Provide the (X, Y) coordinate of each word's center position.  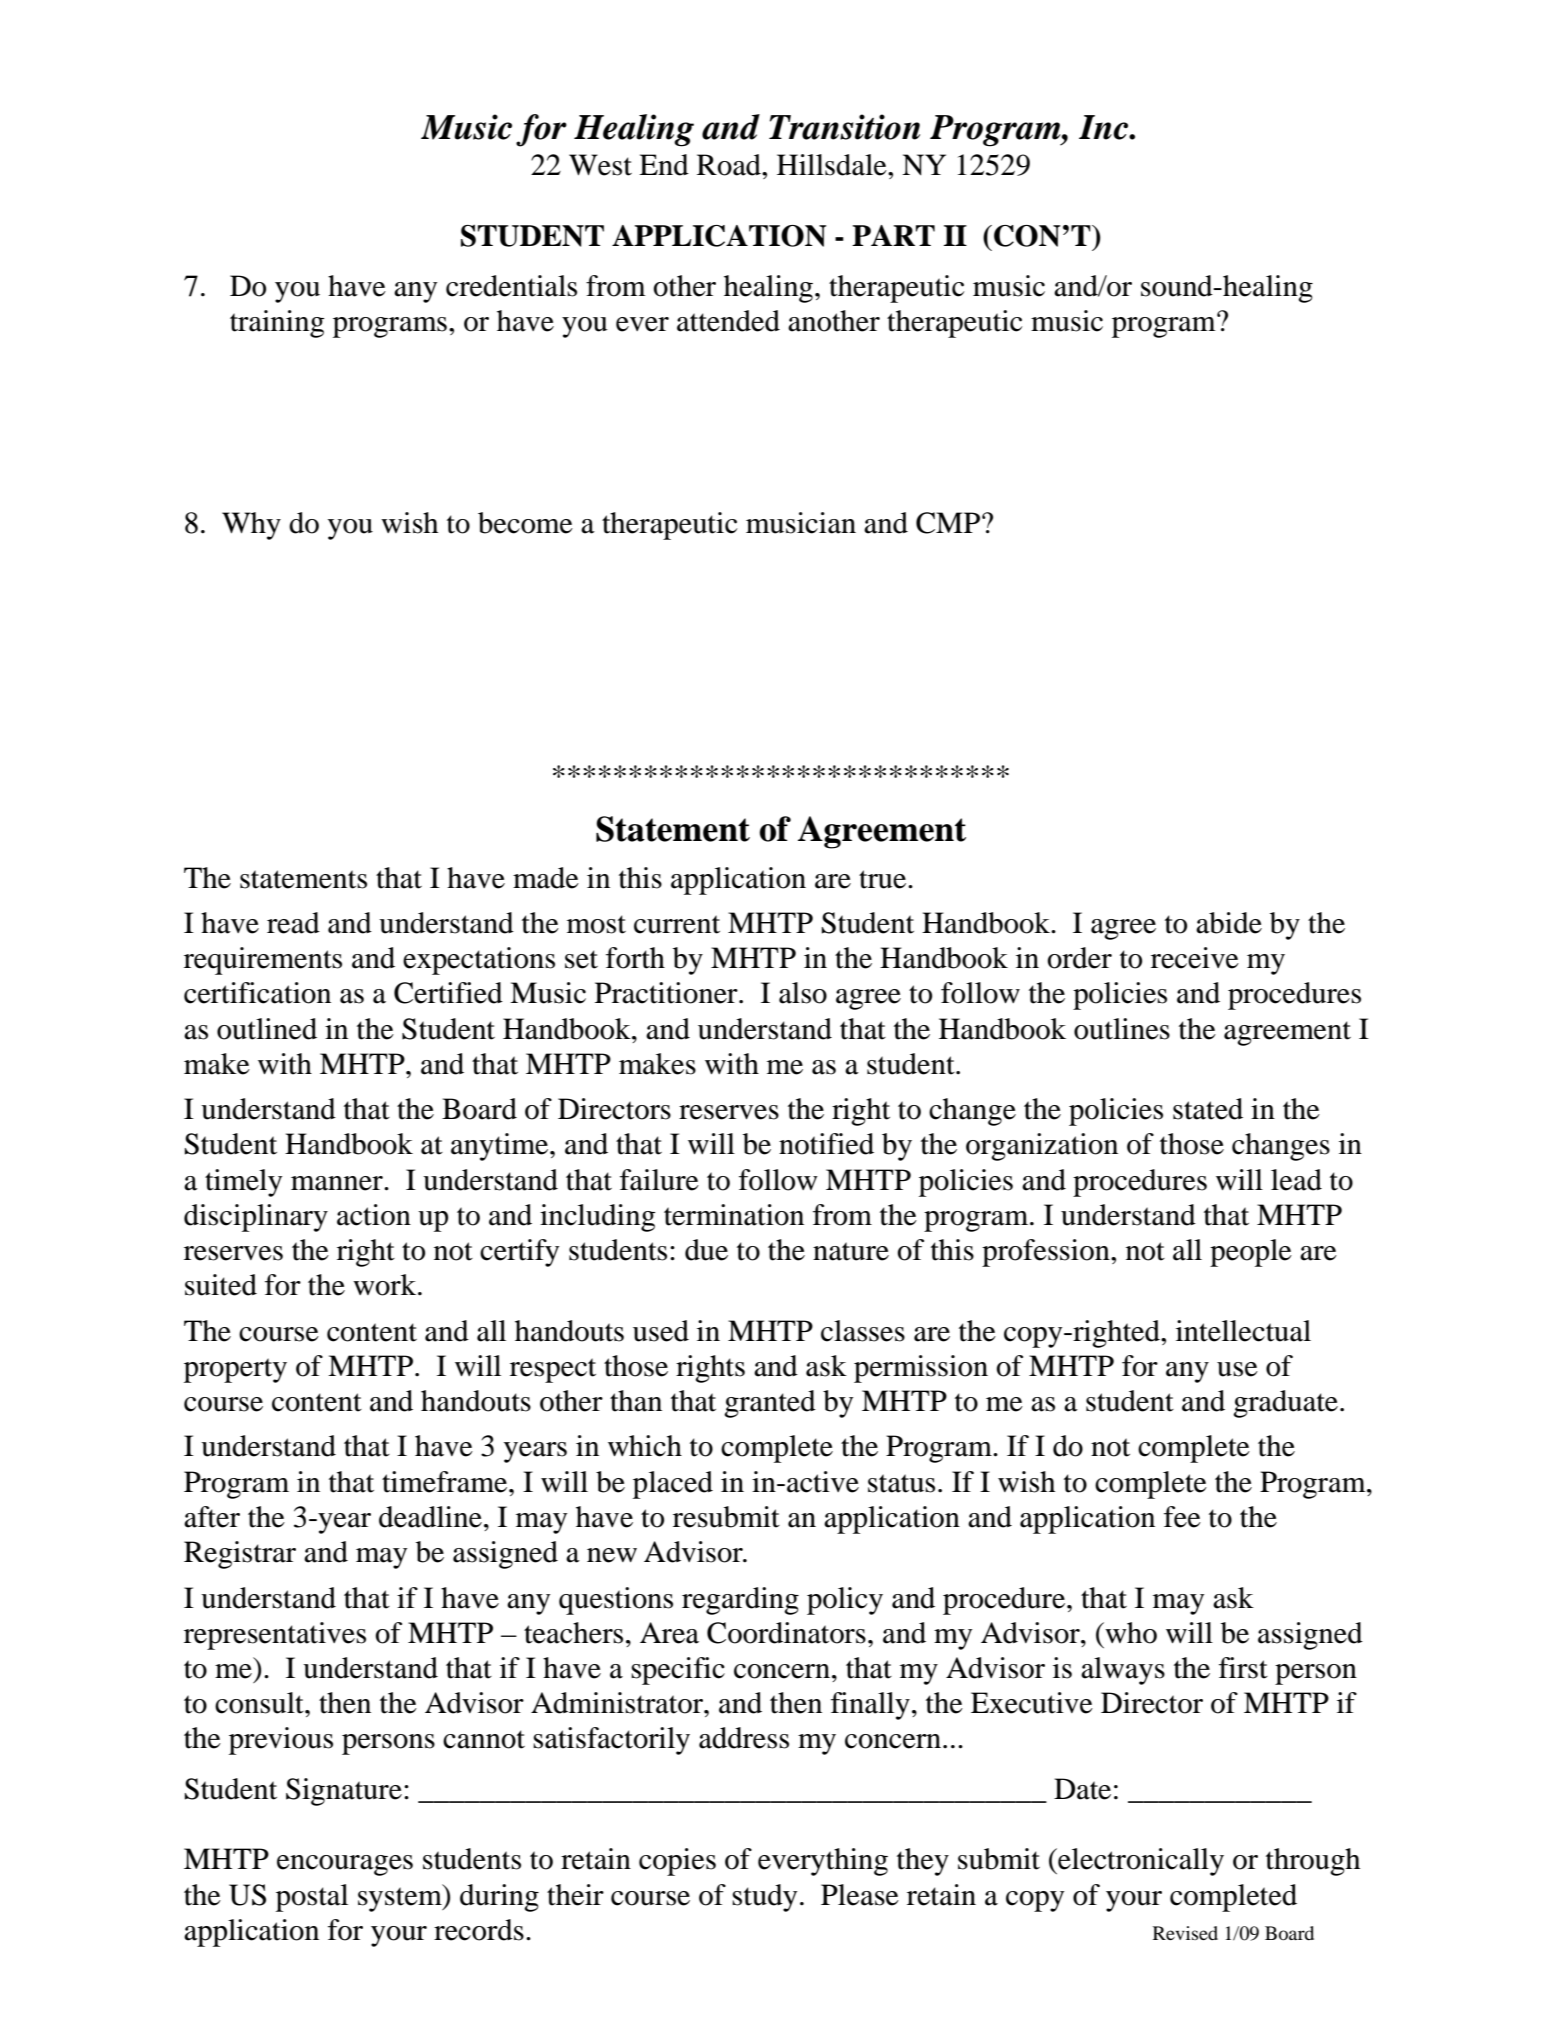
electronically (1140, 1862)
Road (730, 165)
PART (893, 235)
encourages (345, 1865)
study (764, 1898)
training (277, 324)
